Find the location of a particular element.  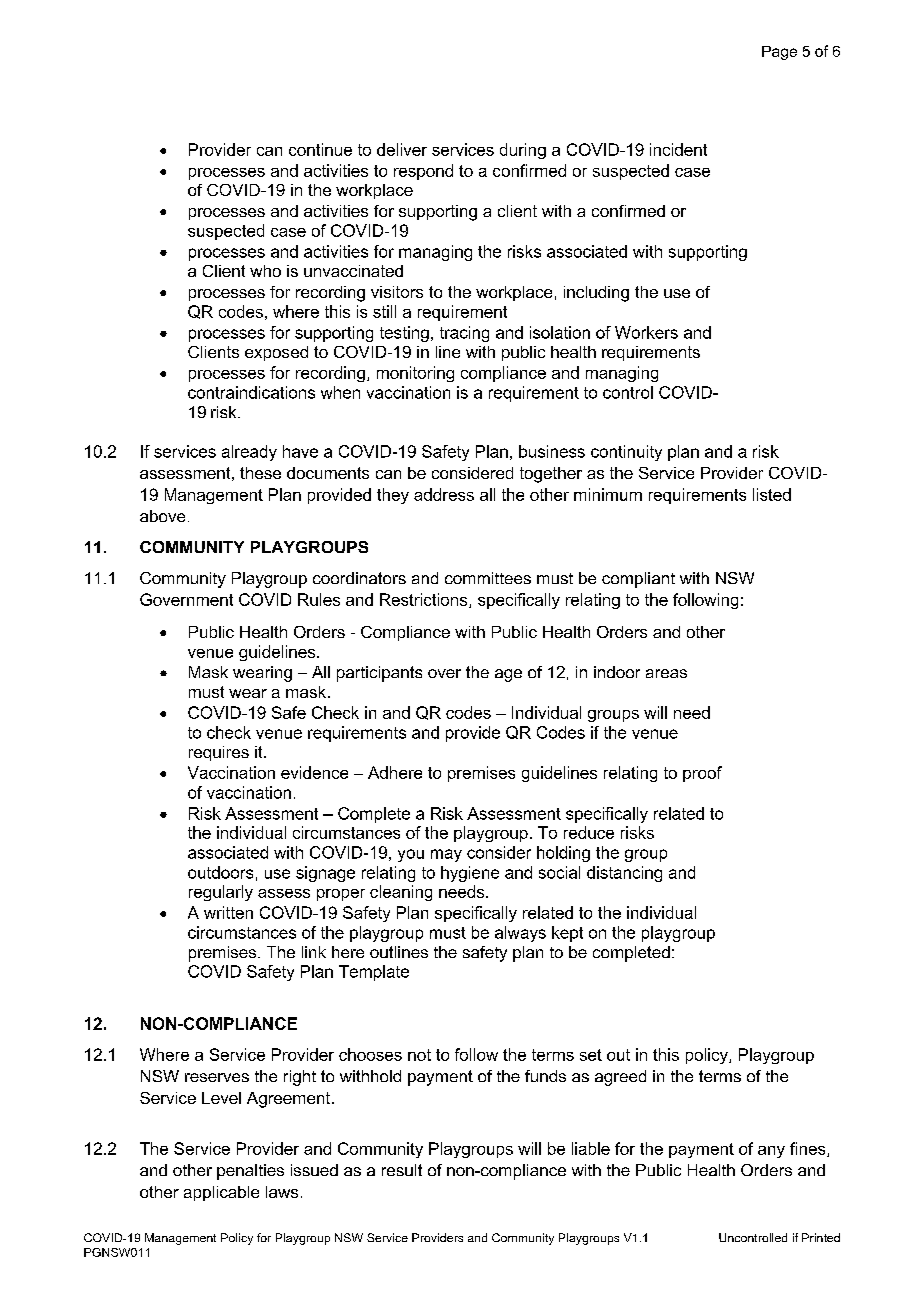

Rules is located at coordinates (319, 599).
